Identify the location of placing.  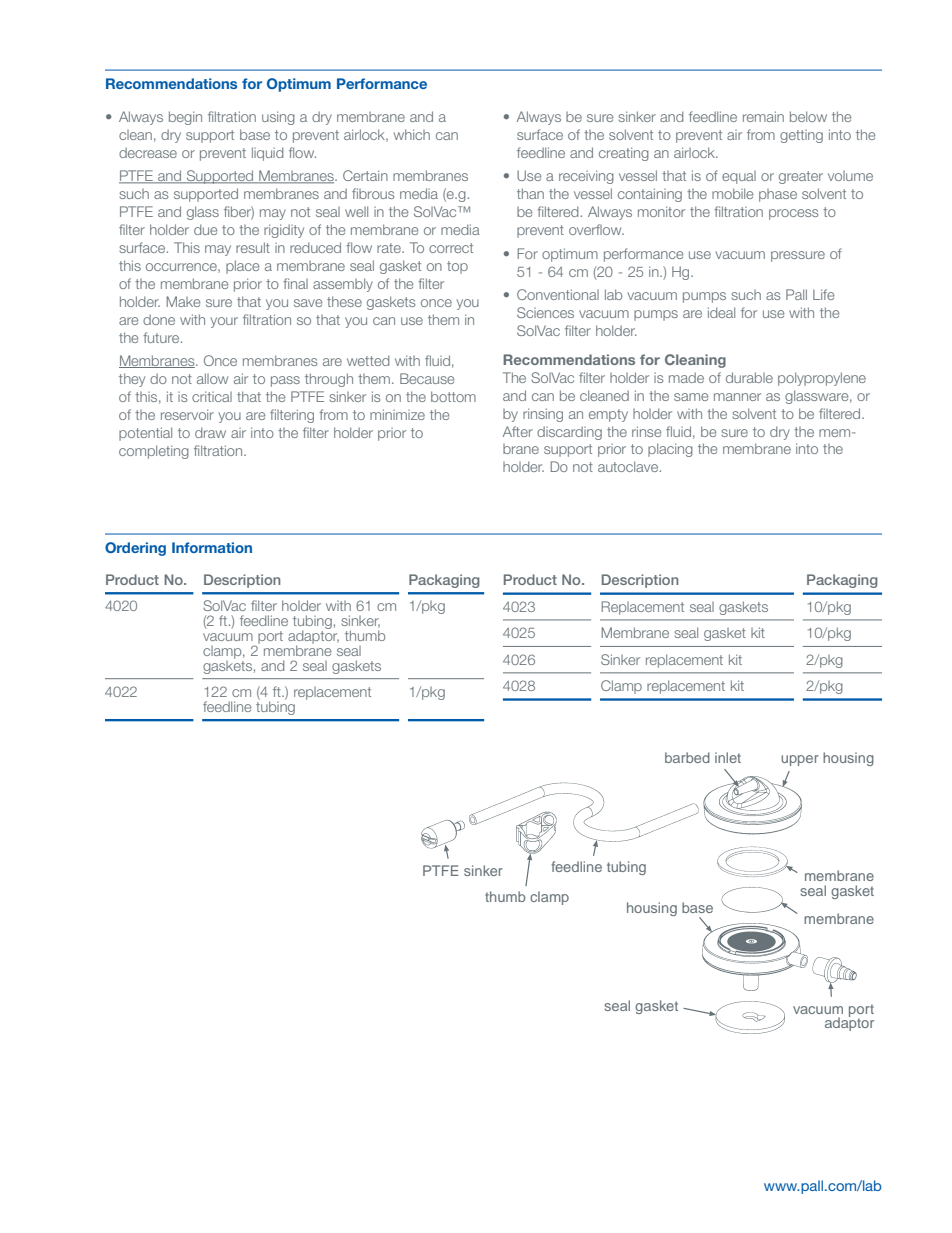
(670, 450).
